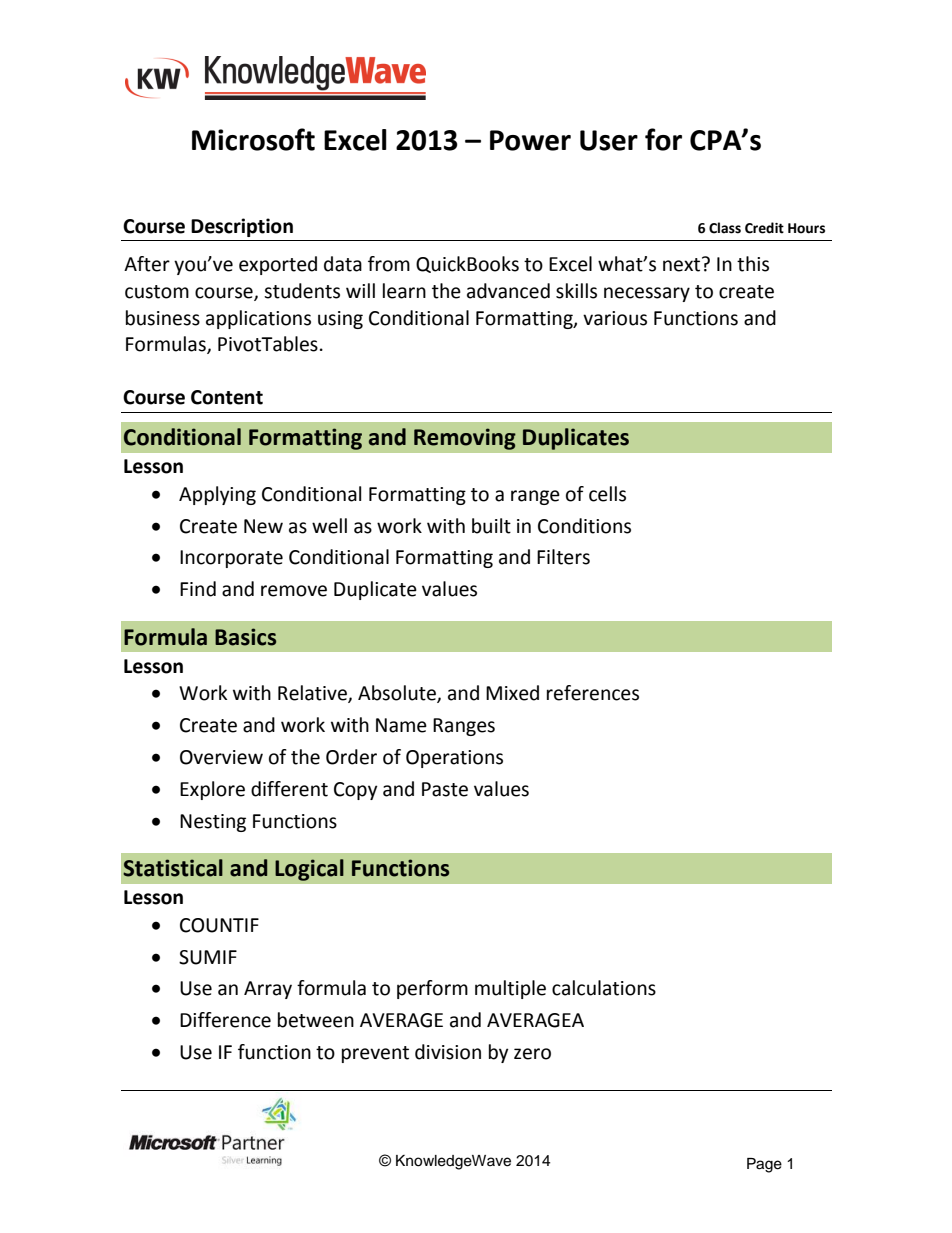 This image has width=952, height=1233. What do you see at coordinates (245, 637) in the image?
I see `Basics` at bounding box center [245, 637].
